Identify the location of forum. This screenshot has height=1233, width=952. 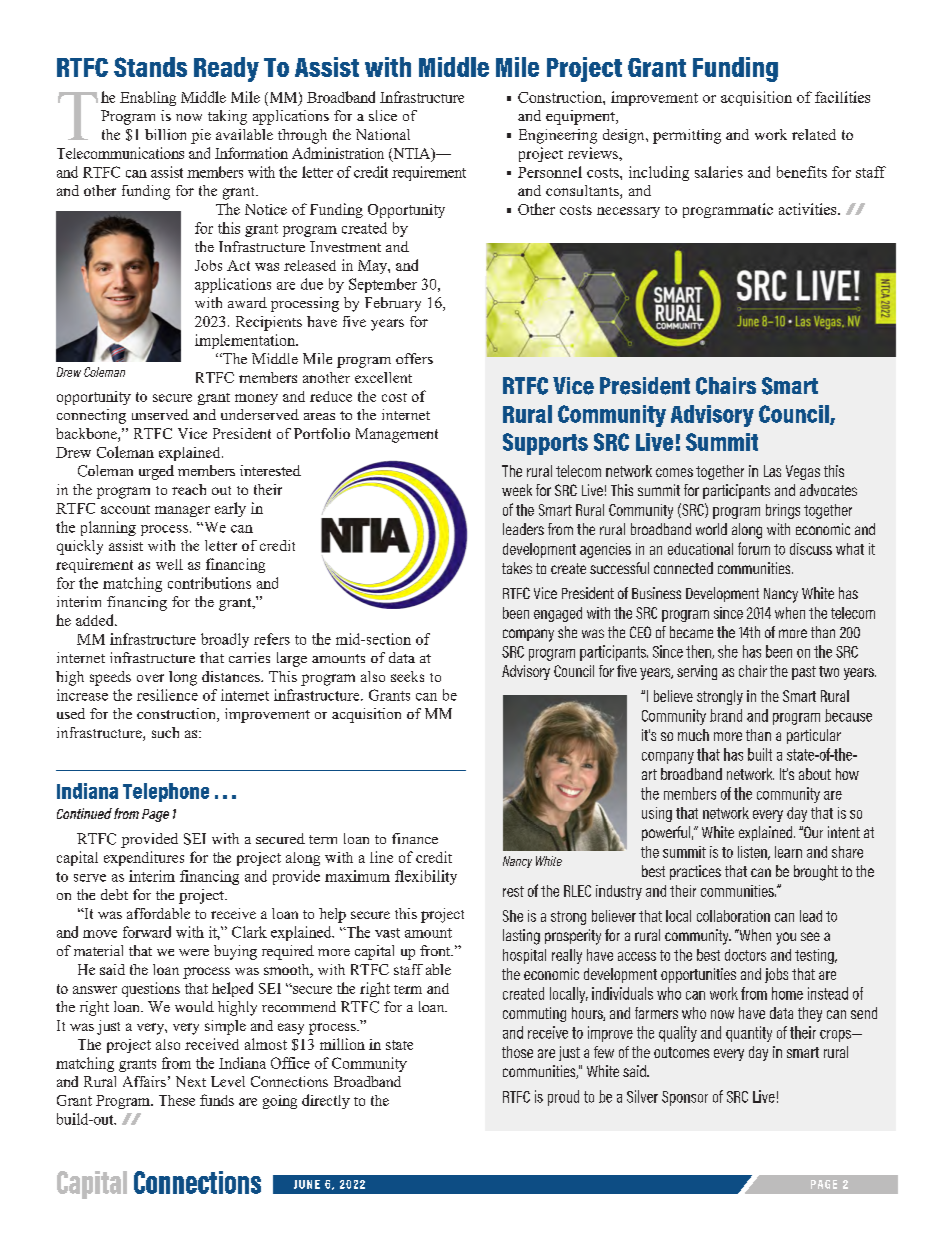
(754, 548).
